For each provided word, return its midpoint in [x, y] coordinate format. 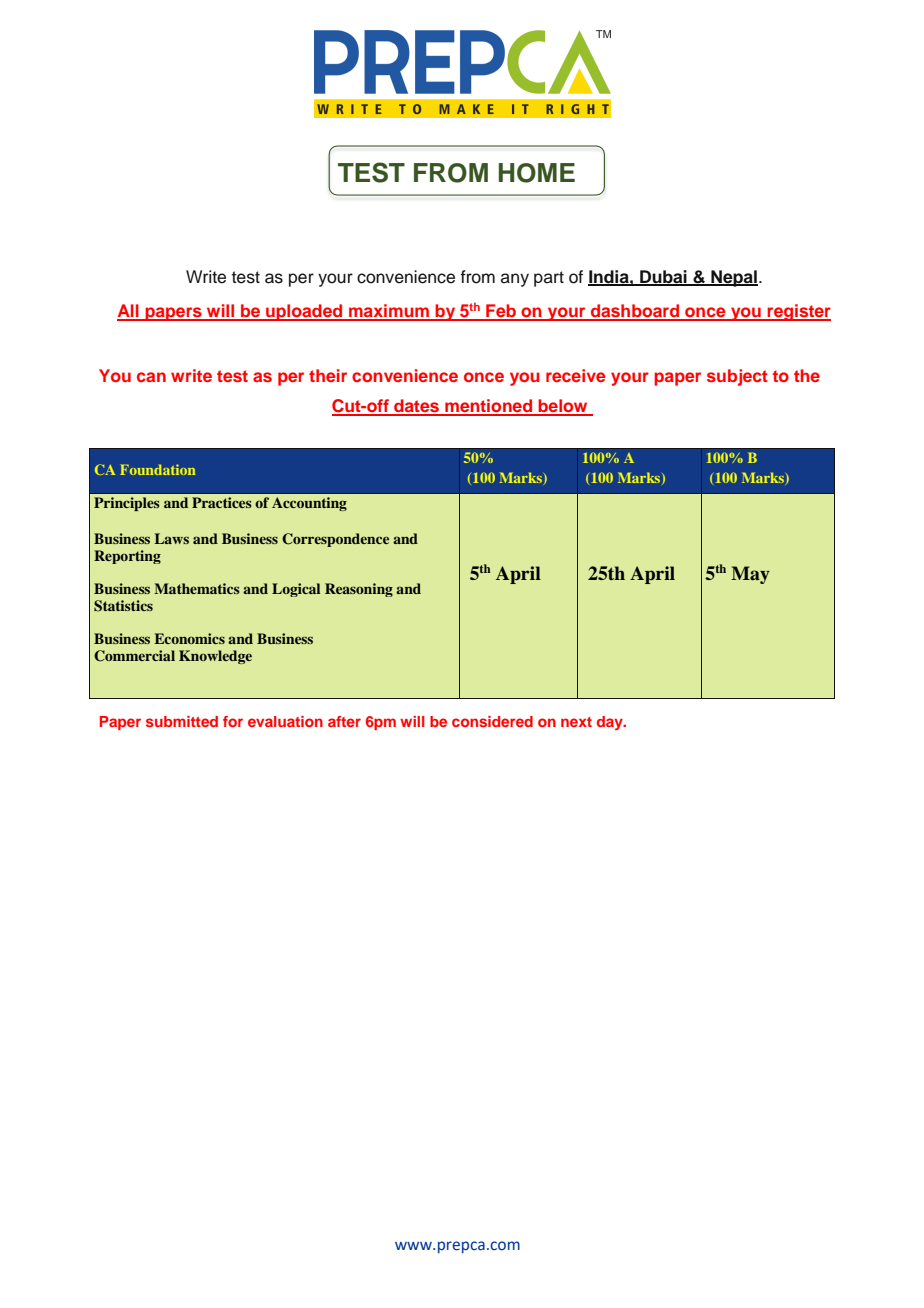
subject [737, 377]
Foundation [157, 469]
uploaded [304, 312]
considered [492, 721]
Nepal [733, 278]
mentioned [489, 407]
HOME [537, 173]
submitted [182, 721]
